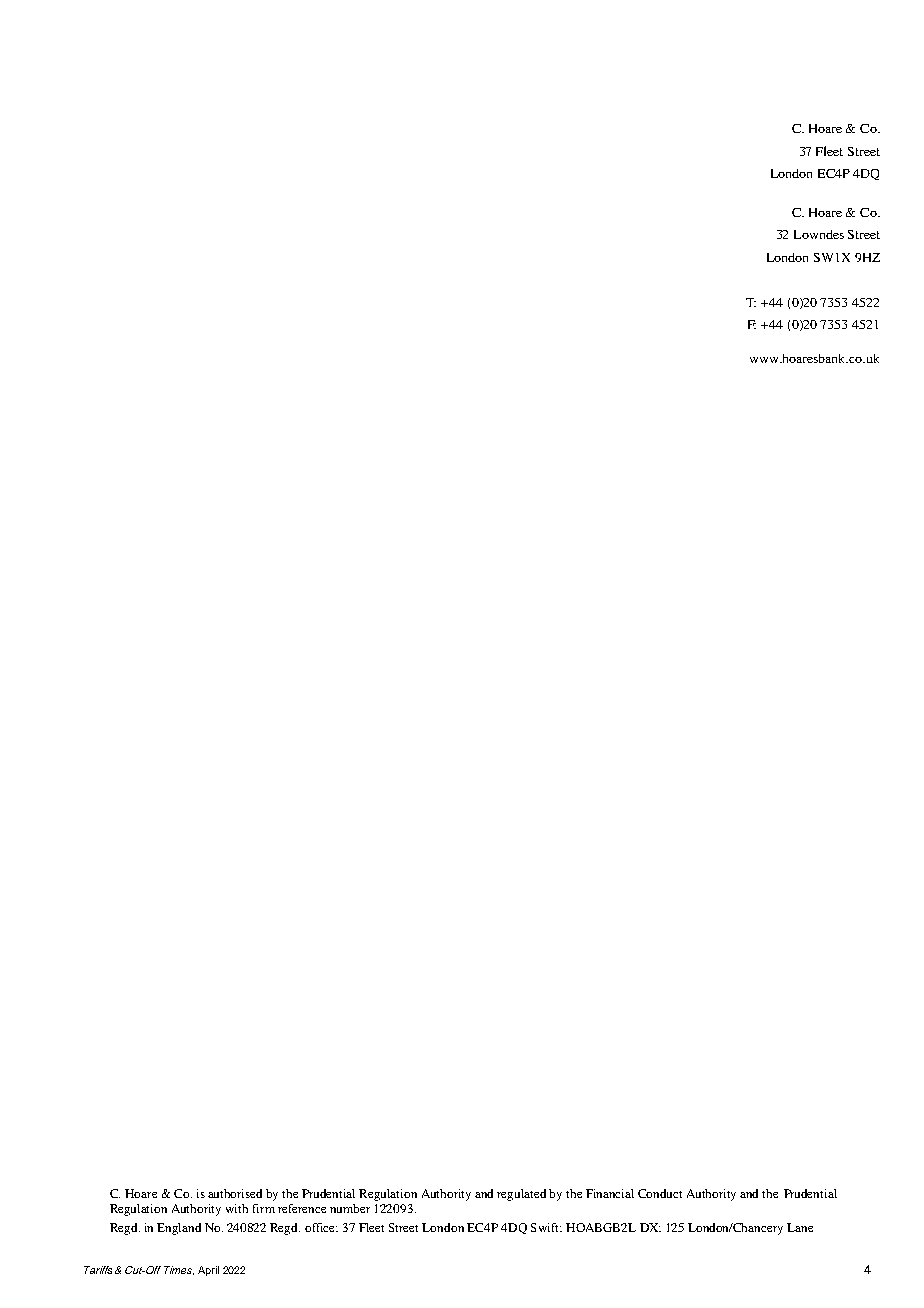 The height and width of the page is (1308, 924). Describe the element at coordinates (660, 1193) in the page. I see `Conduct` at that location.
